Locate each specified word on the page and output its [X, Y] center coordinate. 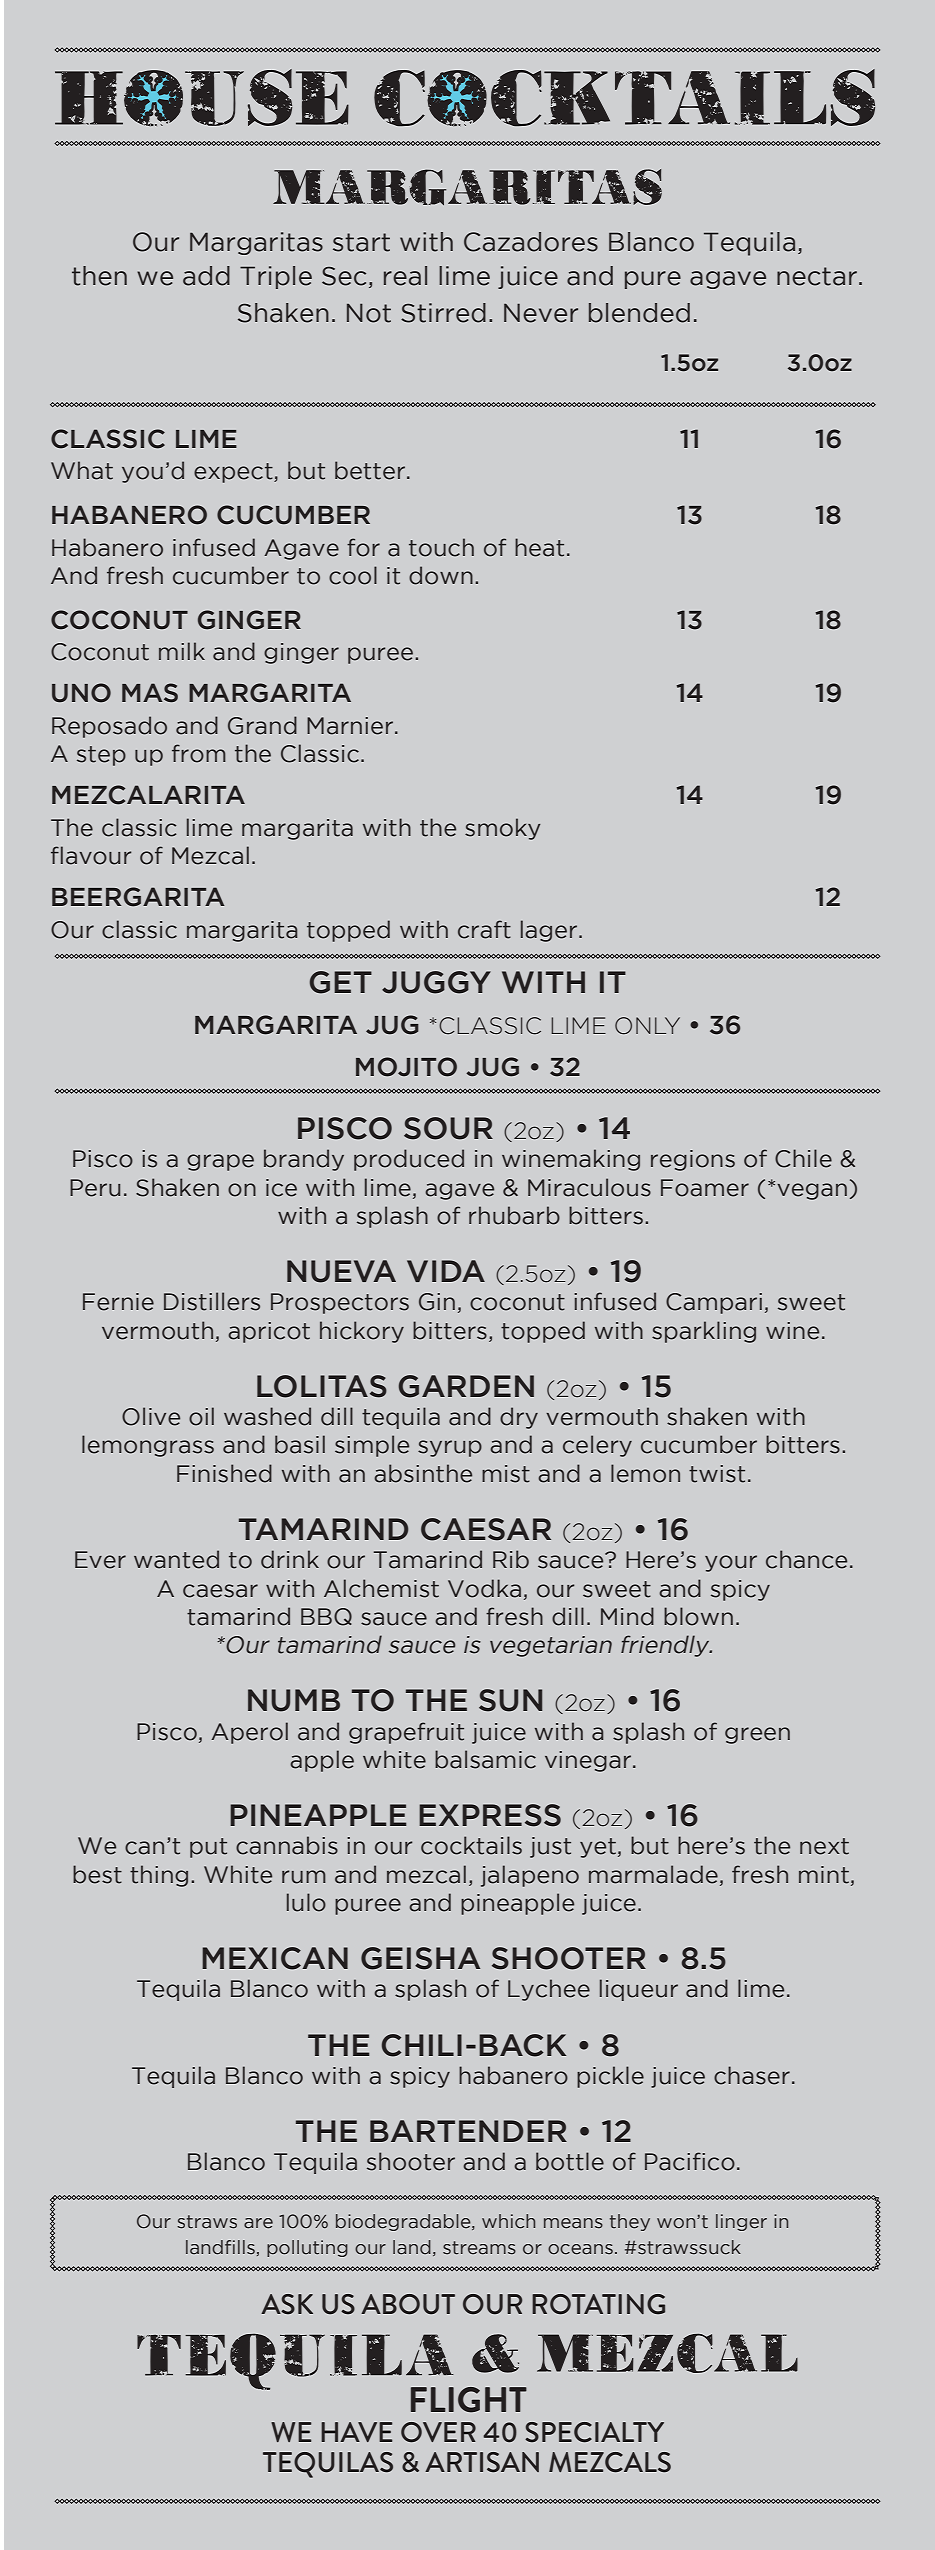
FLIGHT [469, 2400]
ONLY [647, 1026]
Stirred [443, 313]
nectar [817, 276]
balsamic [485, 1759]
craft [484, 929]
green [757, 1735]
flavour [91, 855]
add [206, 276]
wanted [176, 1559]
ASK [287, 2304]
